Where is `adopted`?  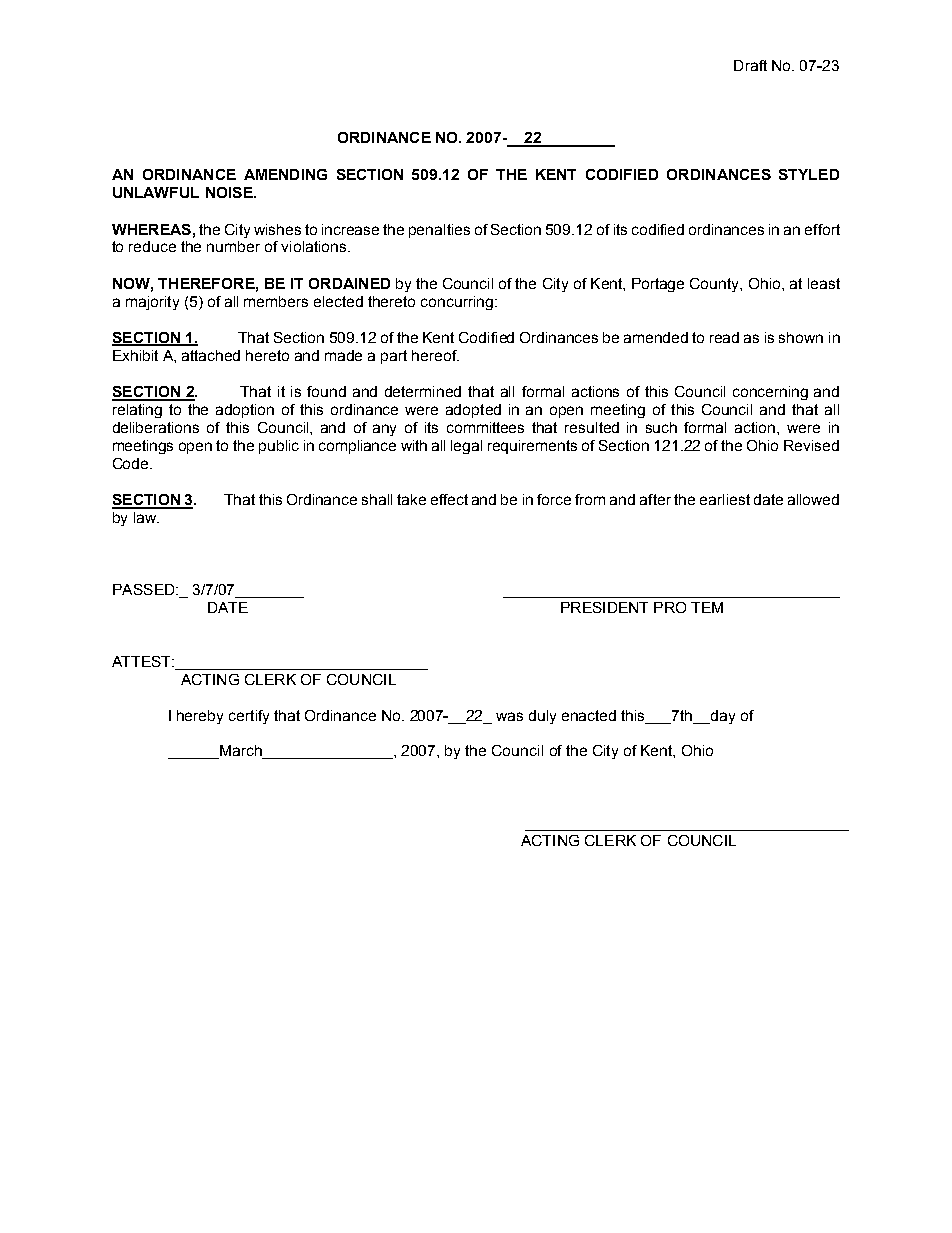 adopted is located at coordinates (473, 411).
